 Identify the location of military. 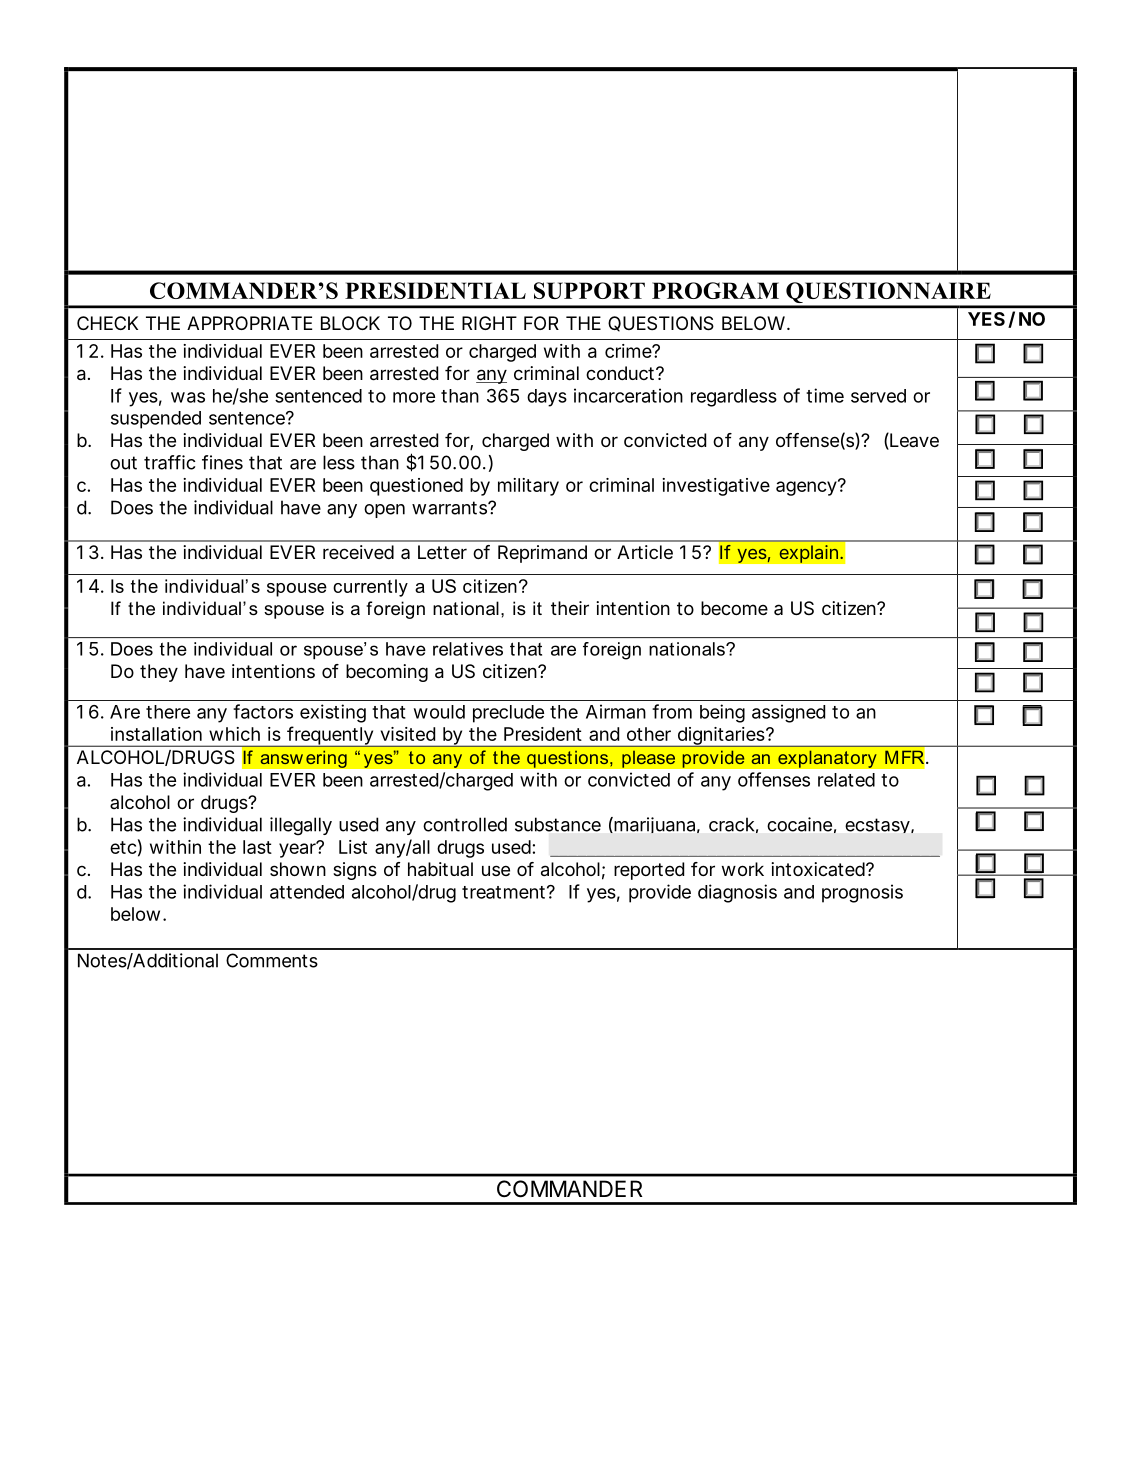
(528, 487).
